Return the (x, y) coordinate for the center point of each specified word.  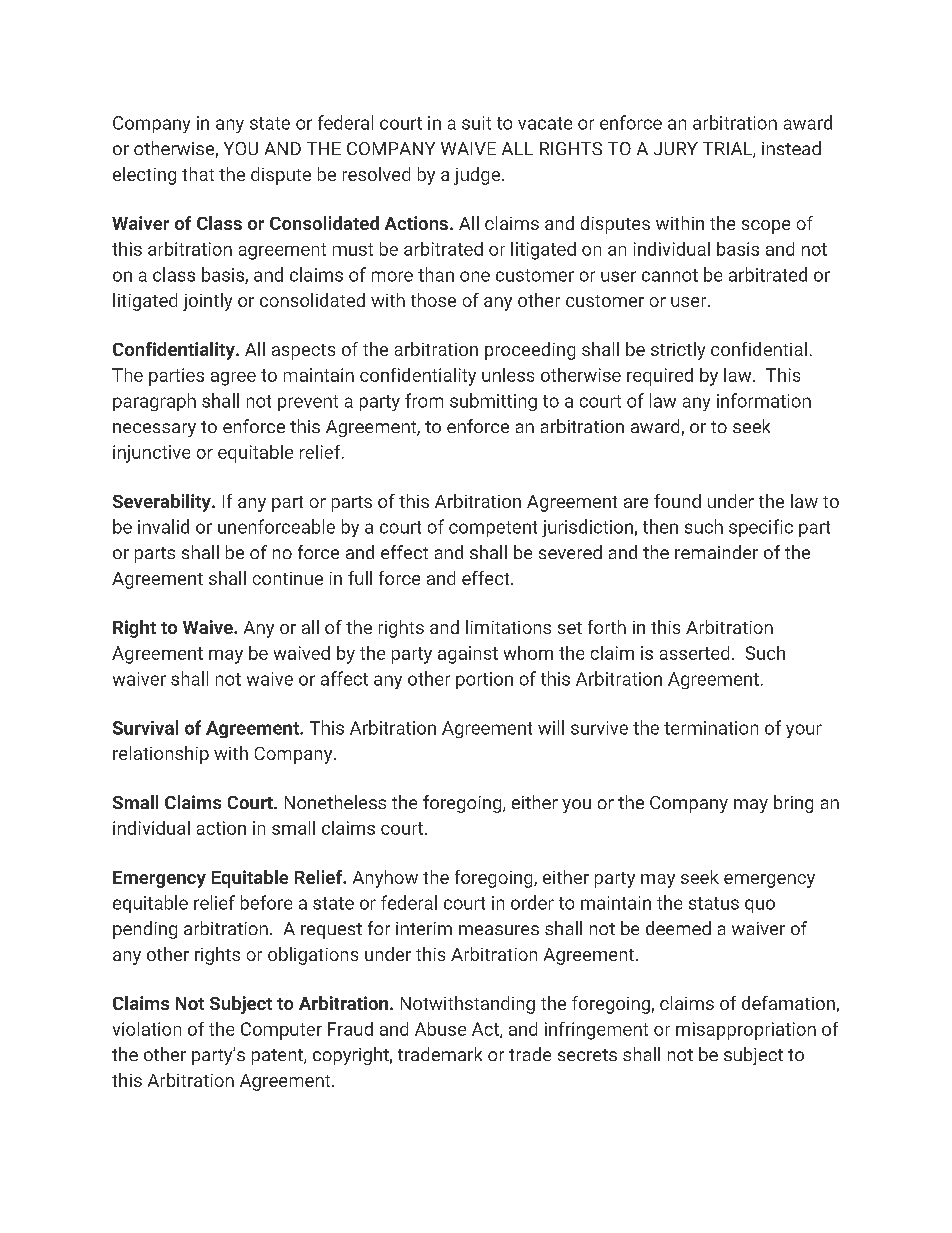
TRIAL (728, 150)
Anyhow (385, 879)
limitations (508, 627)
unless (508, 375)
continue (288, 578)
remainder (716, 552)
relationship (161, 755)
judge (477, 176)
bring (793, 804)
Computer (281, 1031)
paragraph (154, 402)
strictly (678, 351)
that (198, 174)
